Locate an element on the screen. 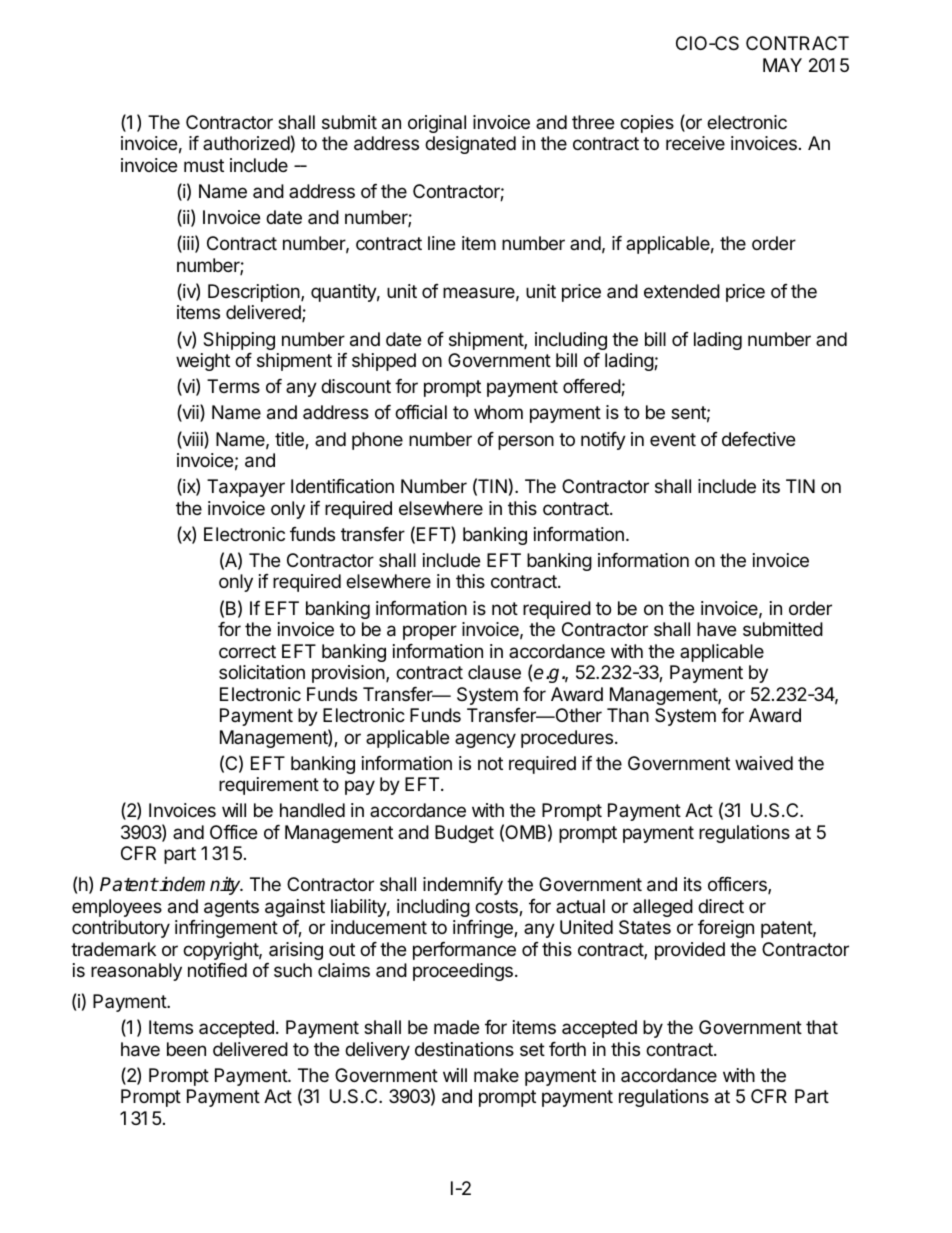 The image size is (952, 1233). original is located at coordinates (437, 124).
